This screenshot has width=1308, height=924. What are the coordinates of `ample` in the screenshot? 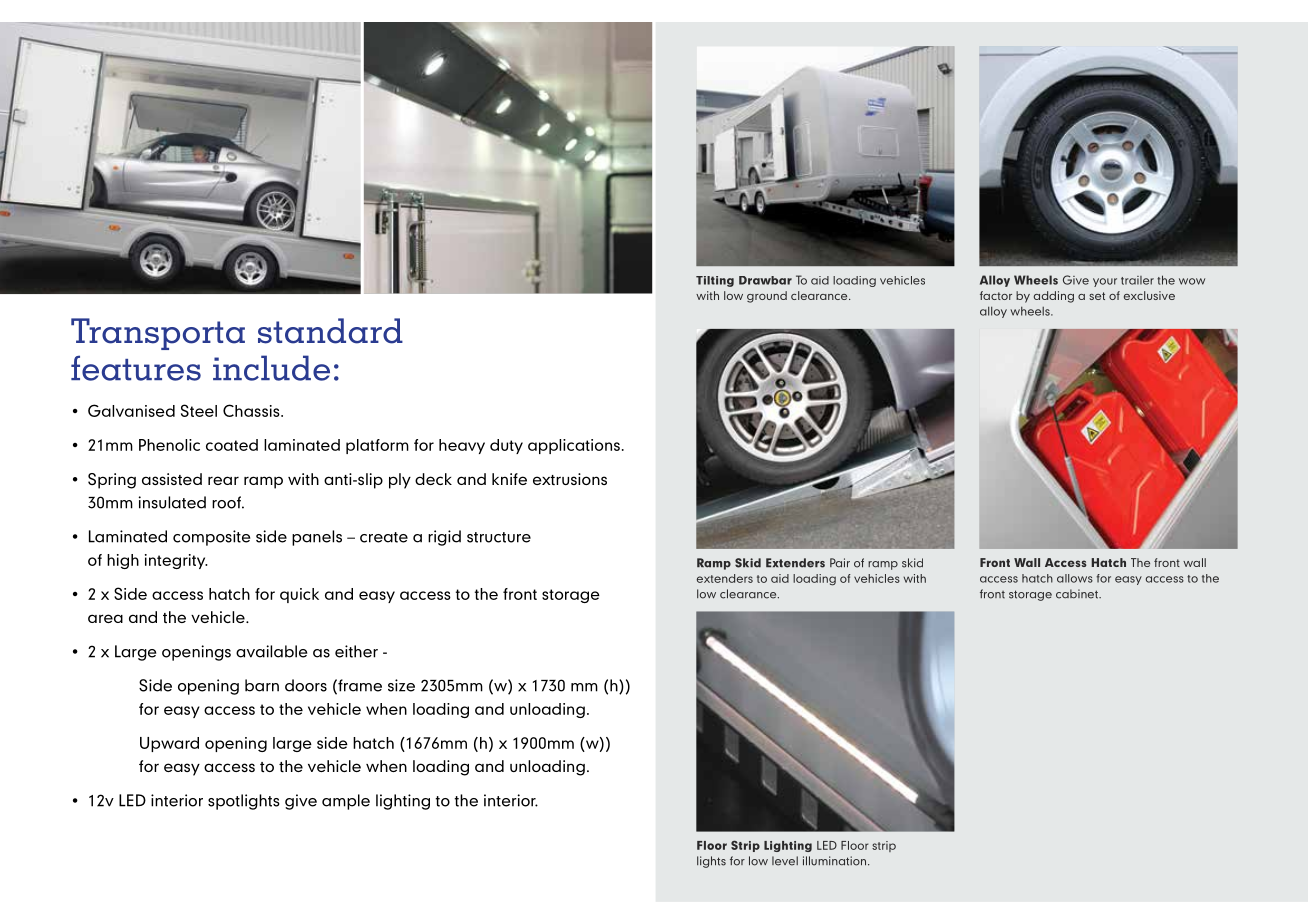 It's located at (346, 802).
